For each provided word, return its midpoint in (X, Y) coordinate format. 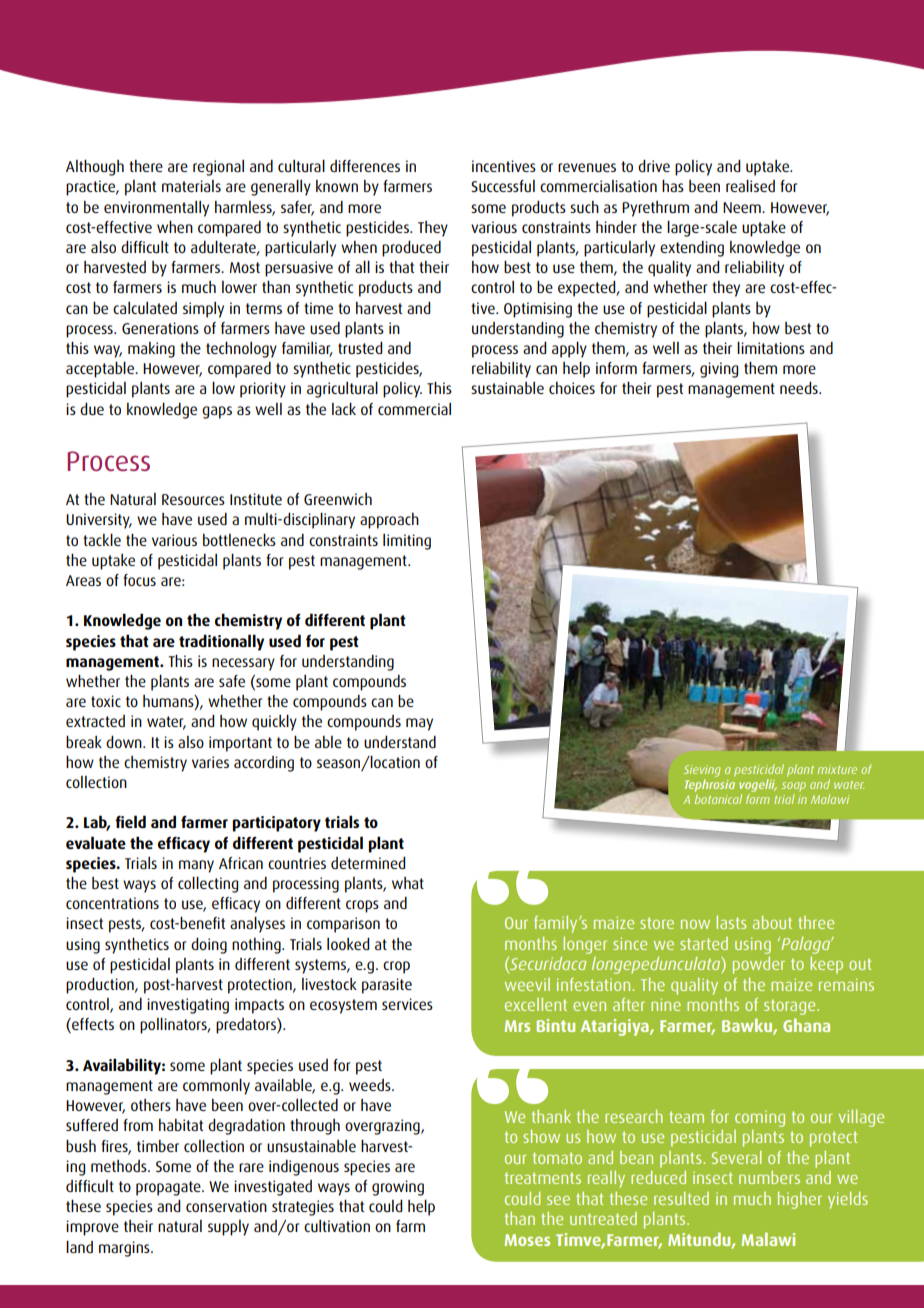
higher (800, 1200)
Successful (503, 186)
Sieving (702, 771)
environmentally (156, 209)
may (419, 724)
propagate (169, 1188)
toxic (106, 701)
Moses (527, 1240)
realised (750, 185)
